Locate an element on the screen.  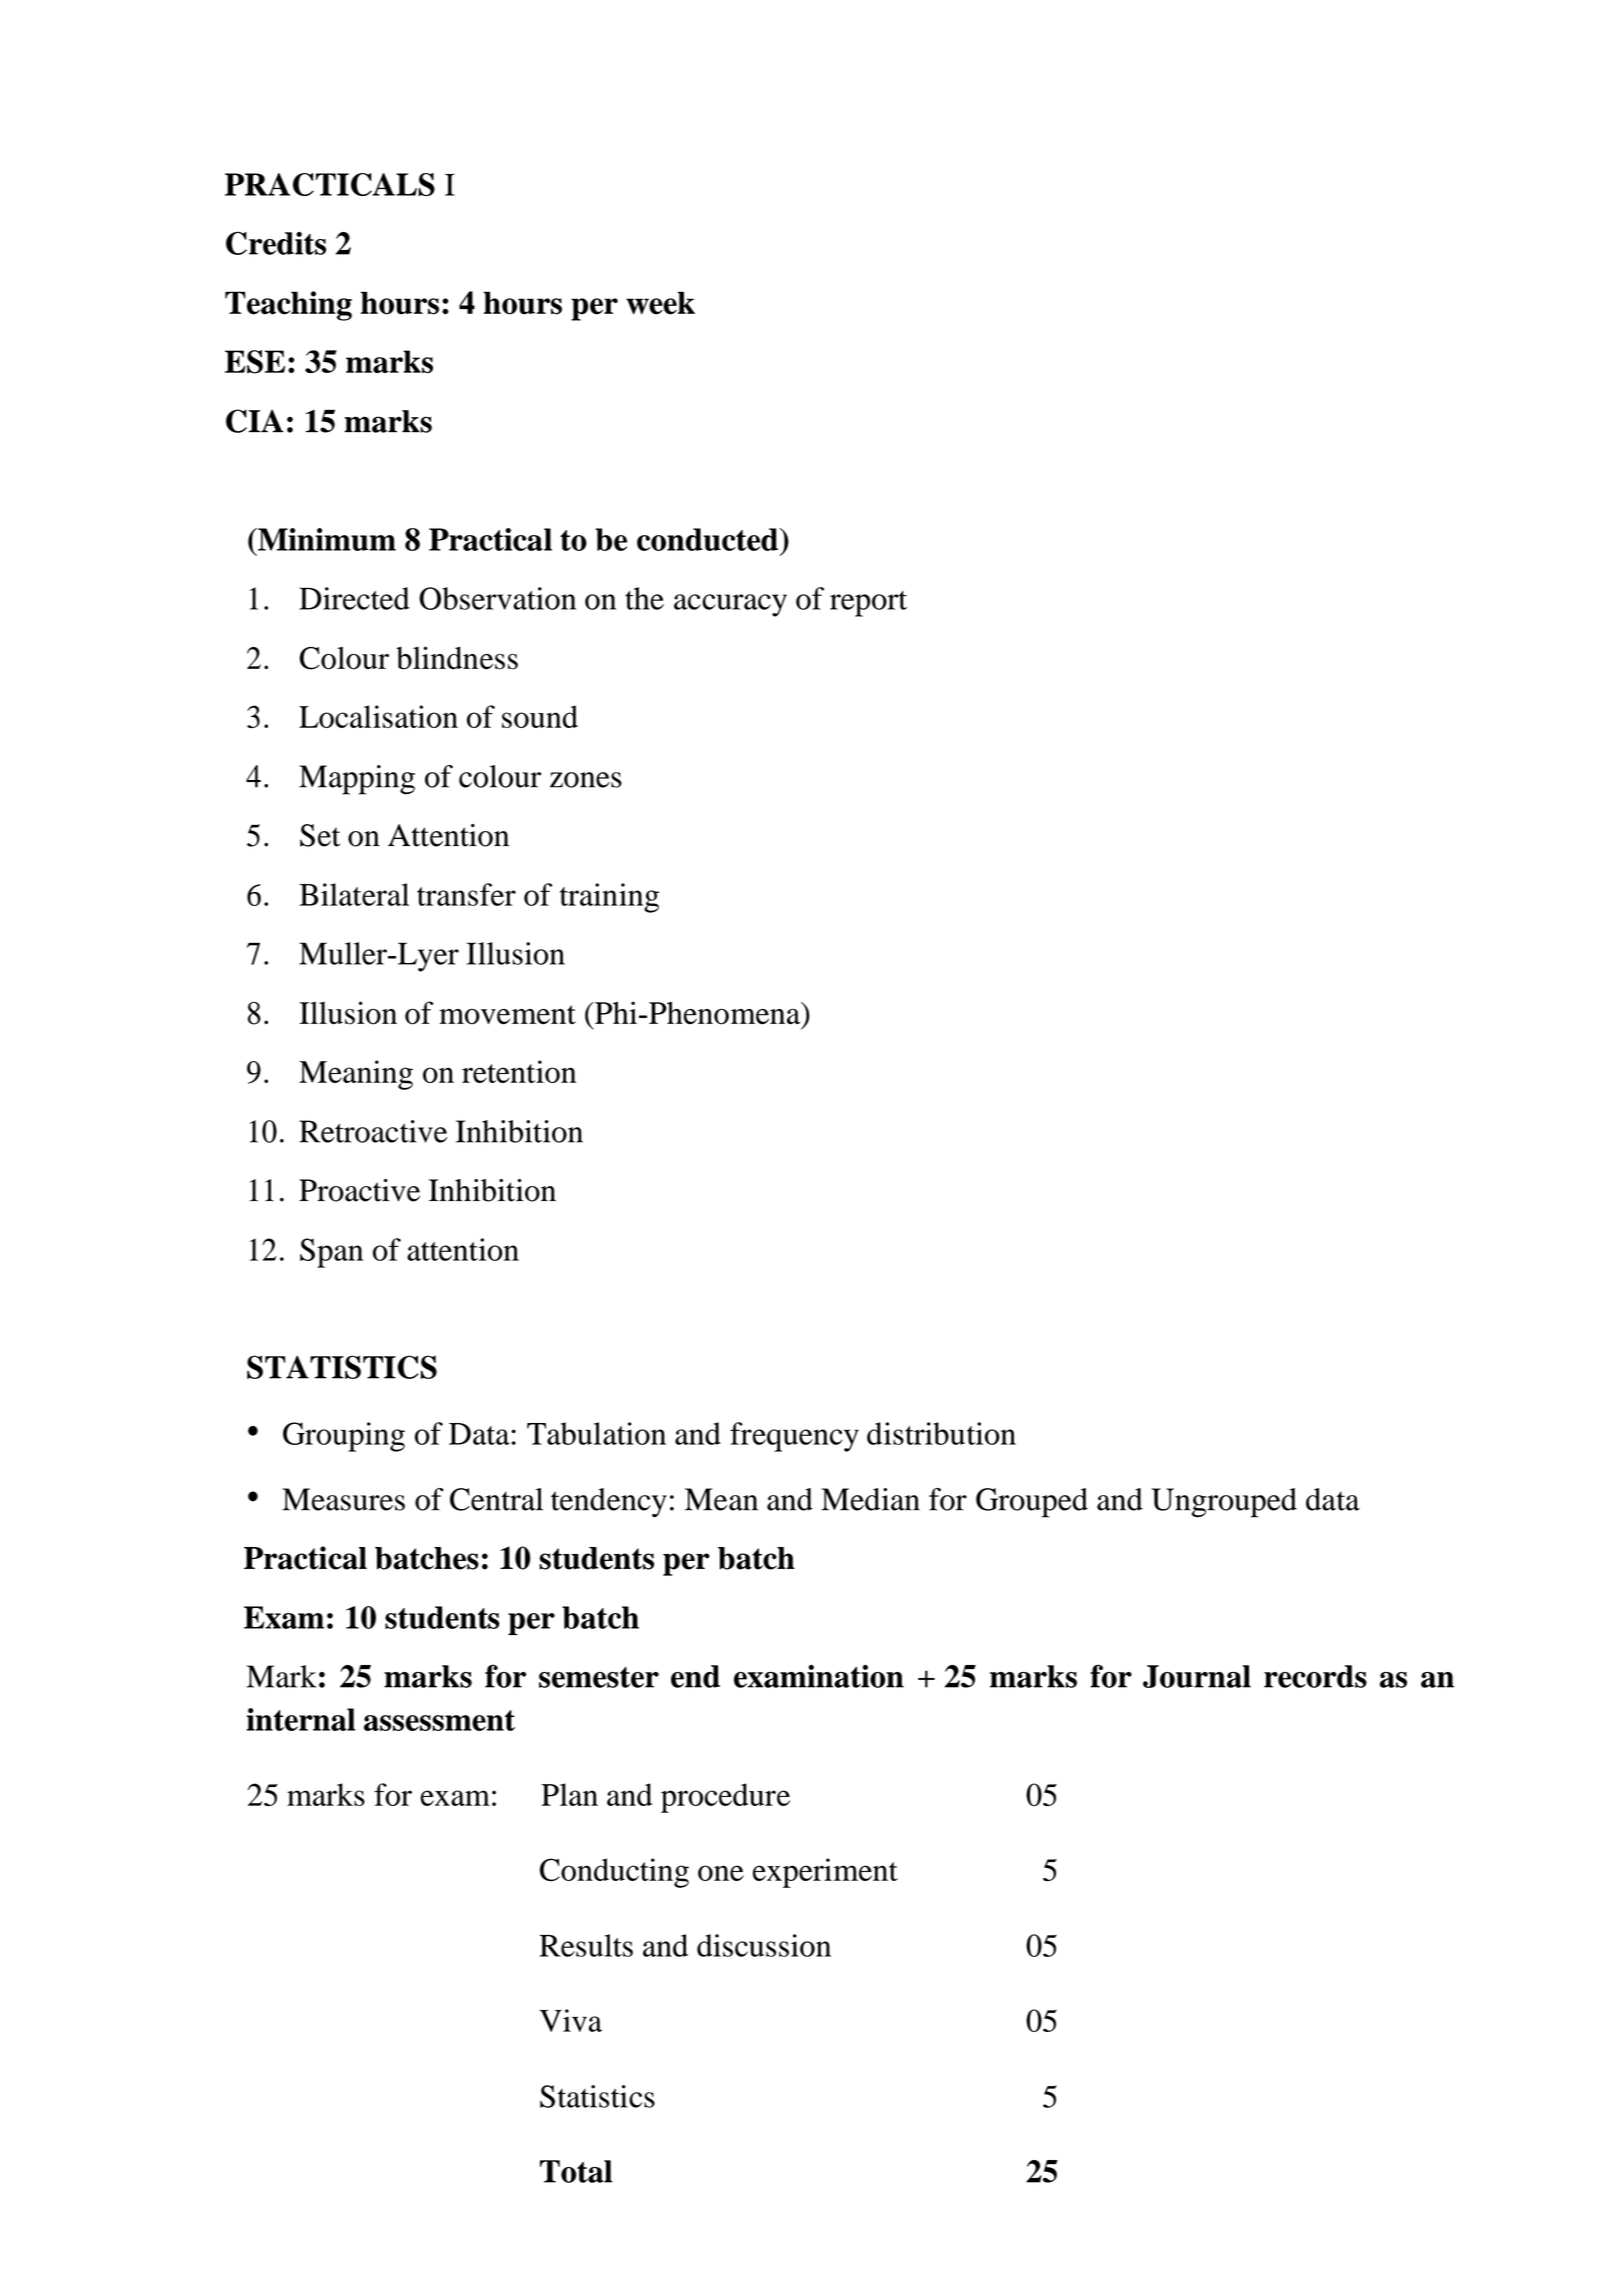
distribution is located at coordinates (941, 1433).
